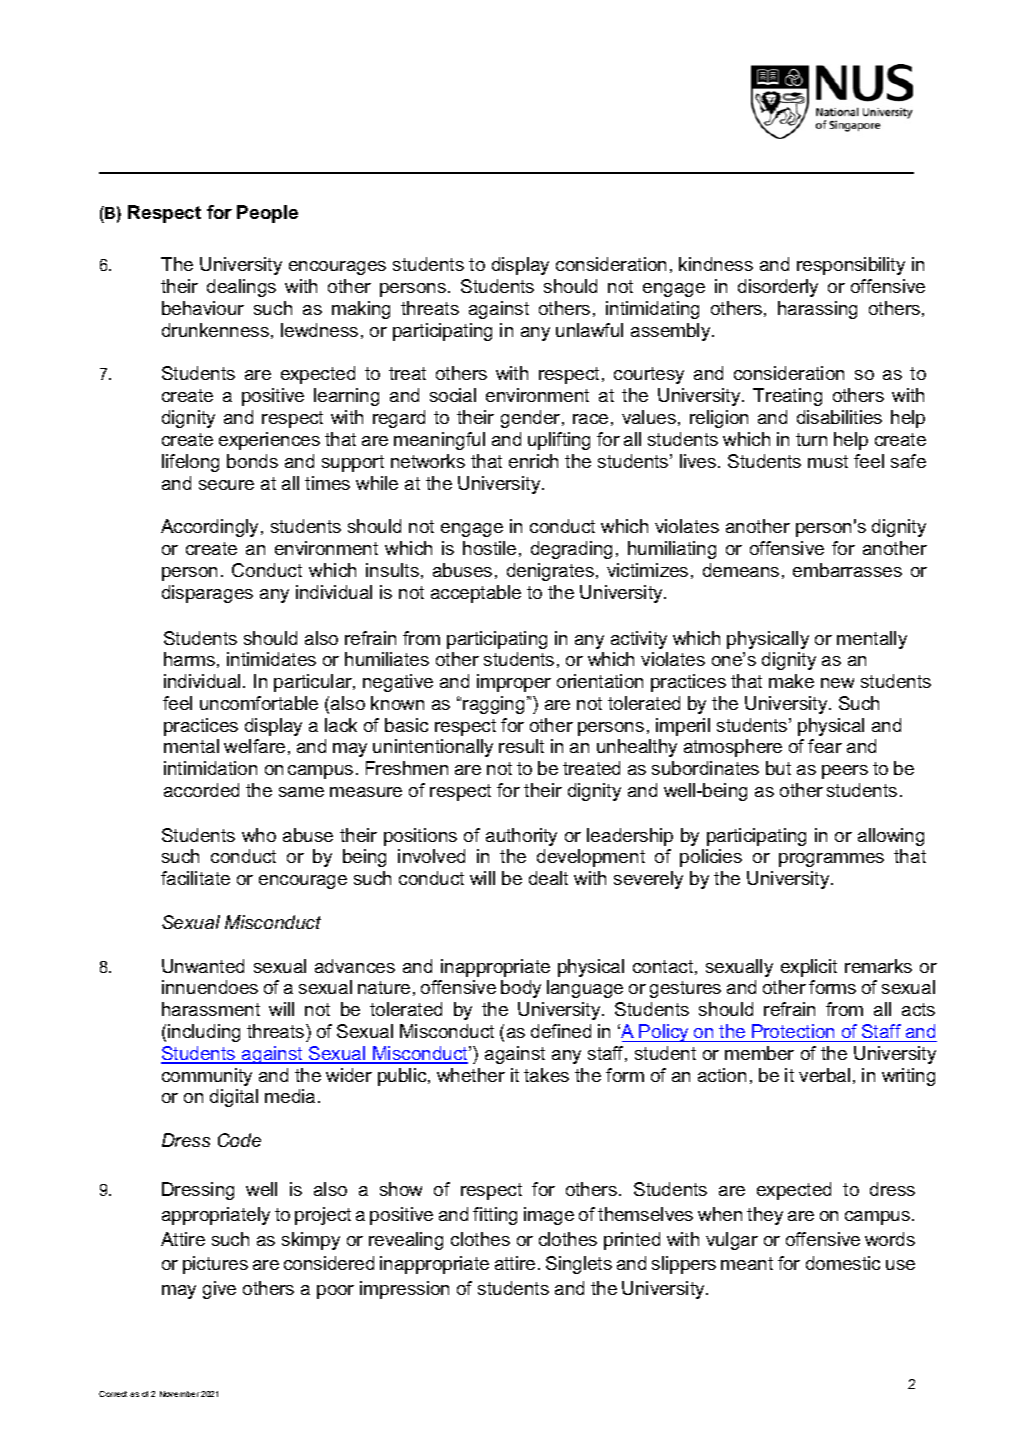 Image resolution: width=1028 pixels, height=1453 pixels. What do you see at coordinates (824, 1075) in the image?
I see `verbal` at bounding box center [824, 1075].
